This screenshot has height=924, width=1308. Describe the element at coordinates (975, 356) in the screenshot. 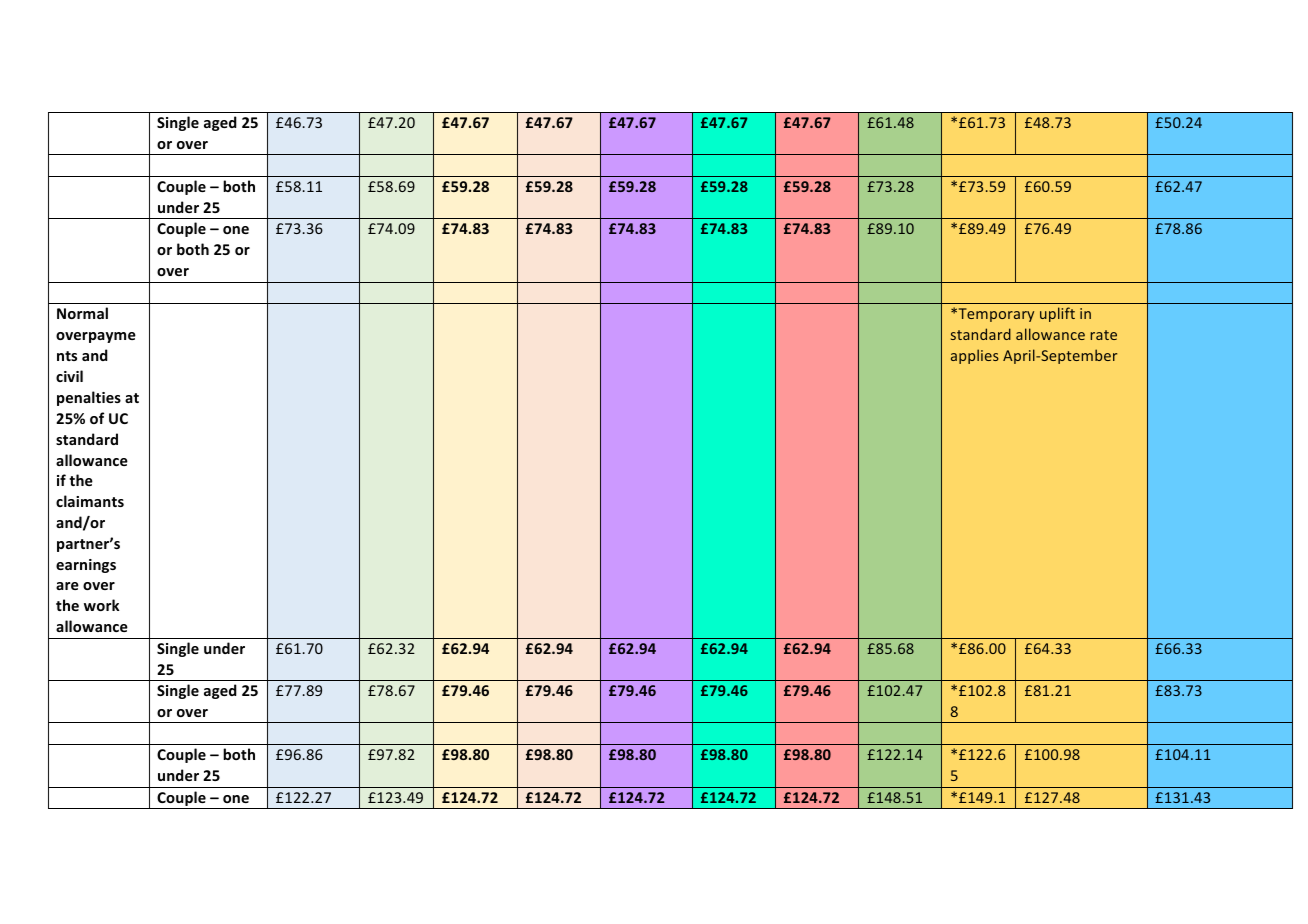

I see `applies` at that location.
